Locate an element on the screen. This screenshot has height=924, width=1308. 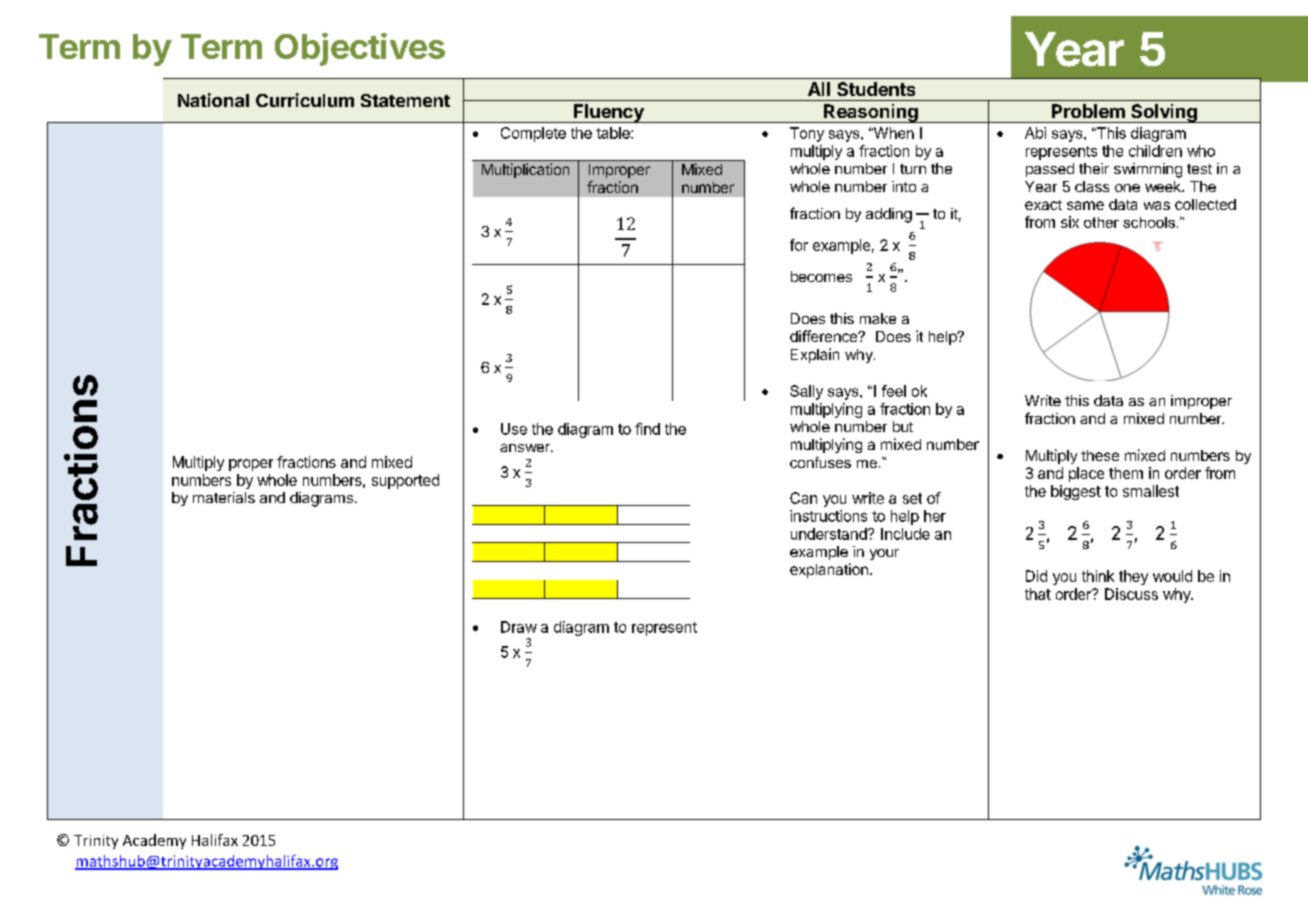
Draw is located at coordinates (519, 627).
